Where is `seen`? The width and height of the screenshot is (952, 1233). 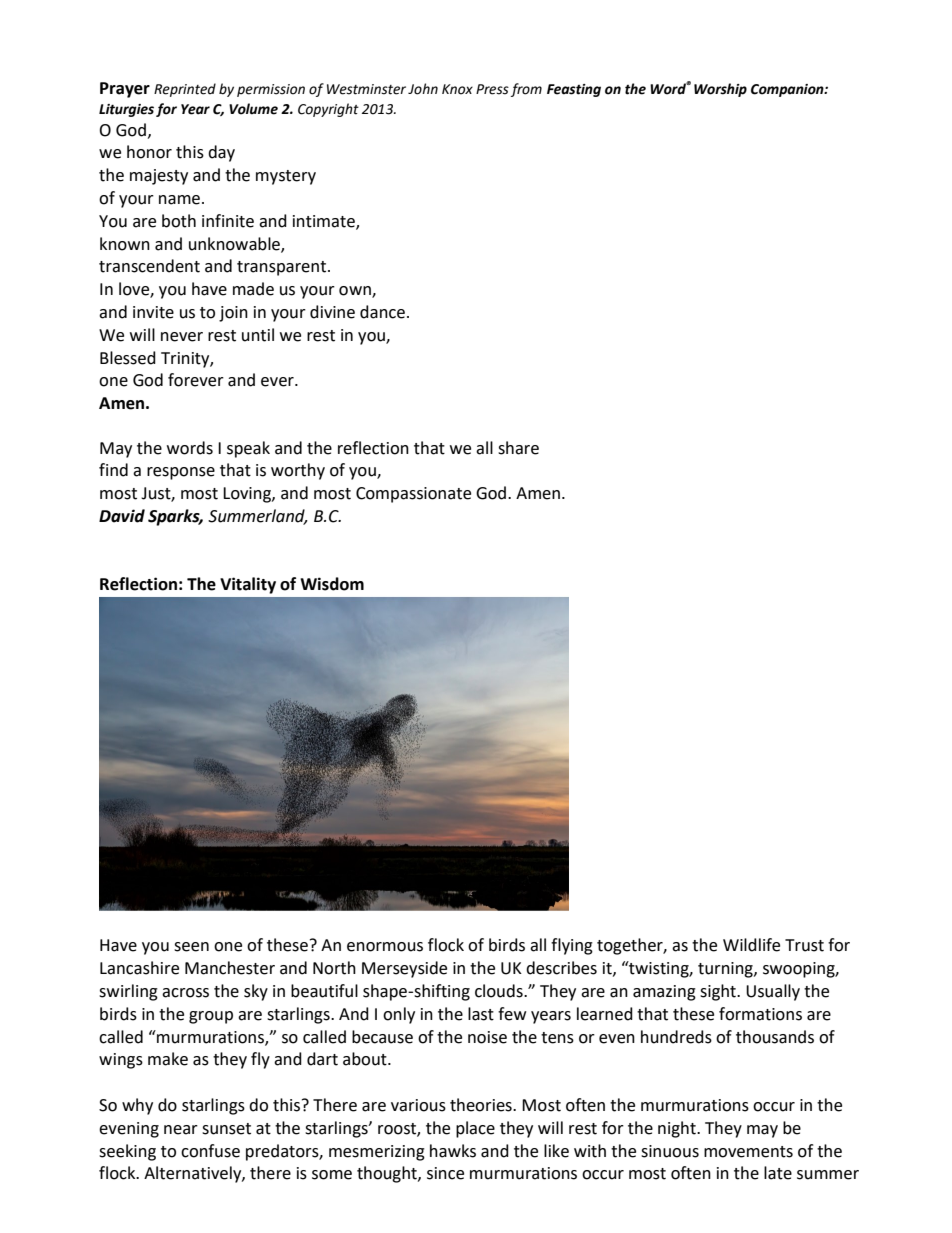 seen is located at coordinates (191, 947).
